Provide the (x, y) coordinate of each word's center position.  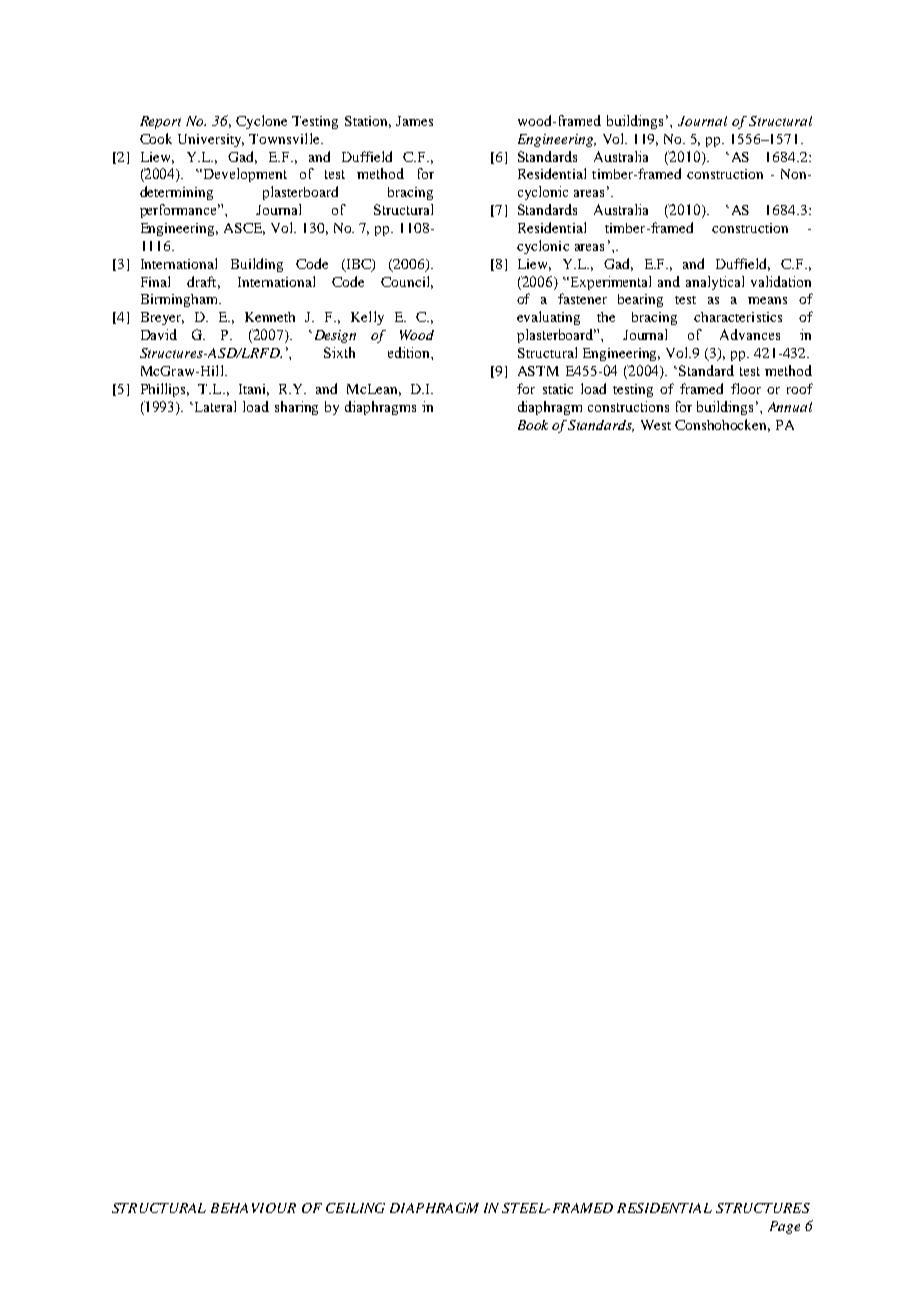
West (656, 425)
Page (785, 1227)
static (558, 389)
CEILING (355, 1208)
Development (244, 175)
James (414, 121)
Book (533, 425)
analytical (715, 283)
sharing (296, 408)
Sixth (339, 352)
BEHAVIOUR (253, 1208)
